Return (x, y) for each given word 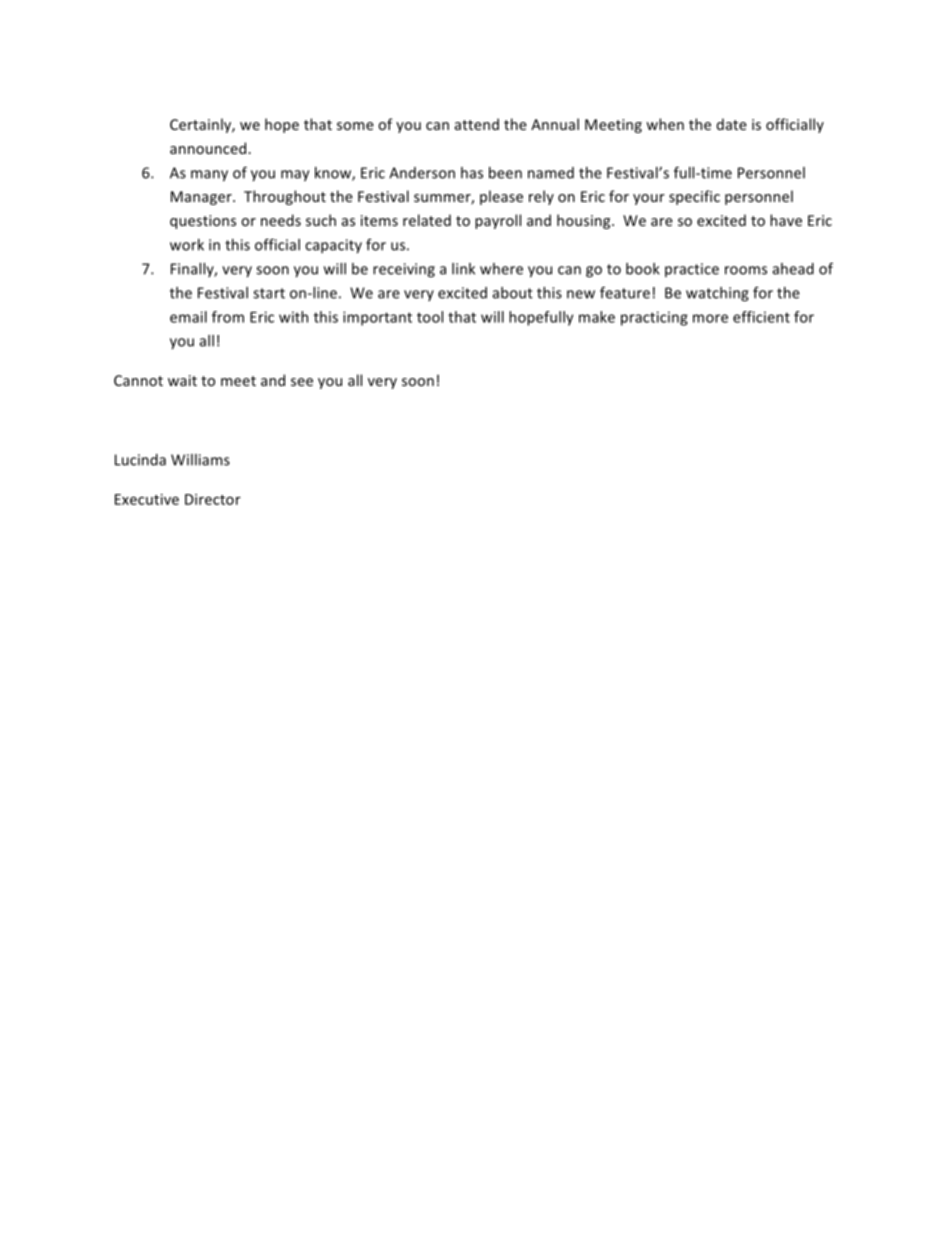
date (732, 124)
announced (208, 148)
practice (692, 270)
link (463, 269)
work (187, 245)
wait (182, 380)
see (302, 382)
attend (477, 124)
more (710, 318)
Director (213, 499)
